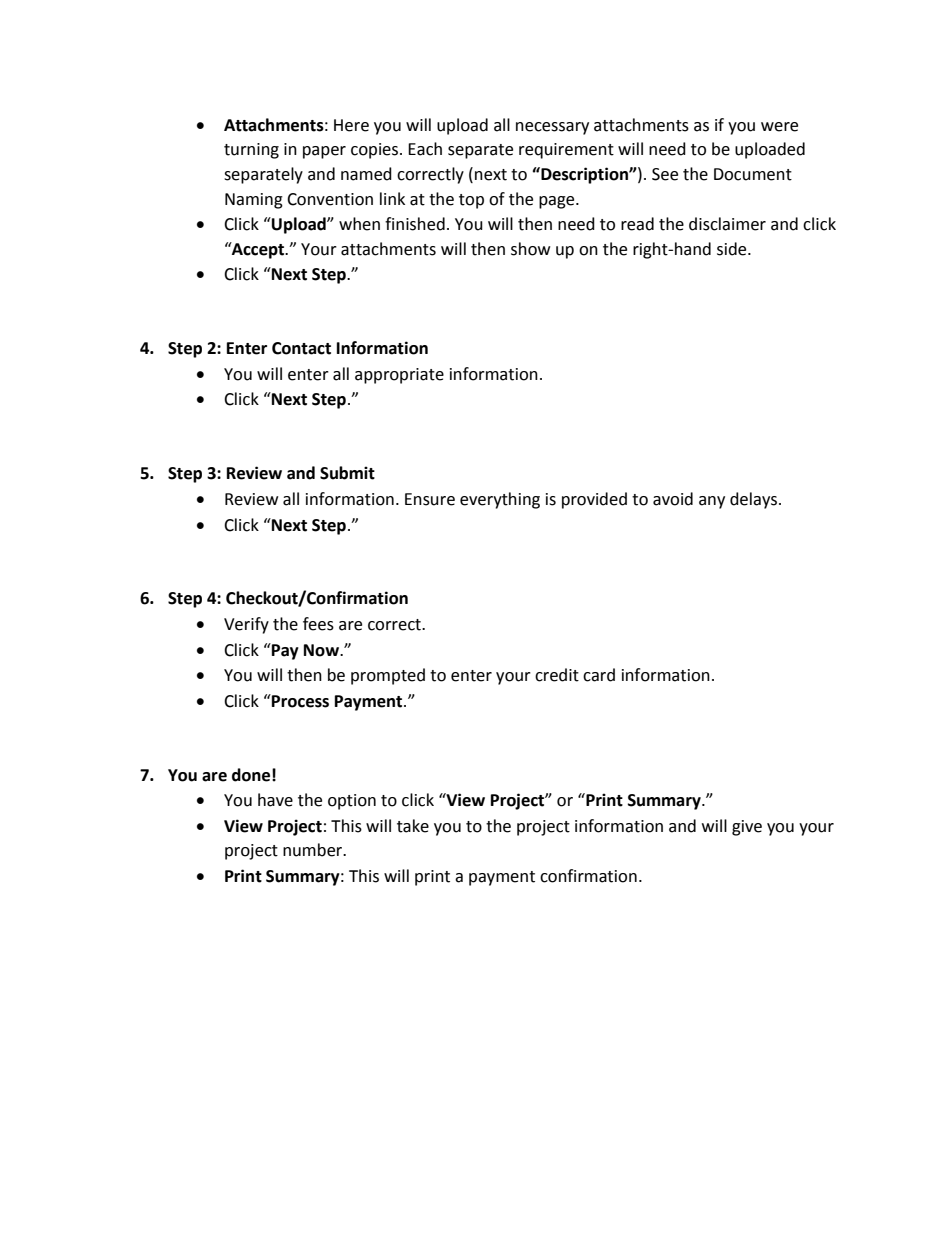  What do you see at coordinates (753, 174) in the screenshot?
I see `Document` at bounding box center [753, 174].
